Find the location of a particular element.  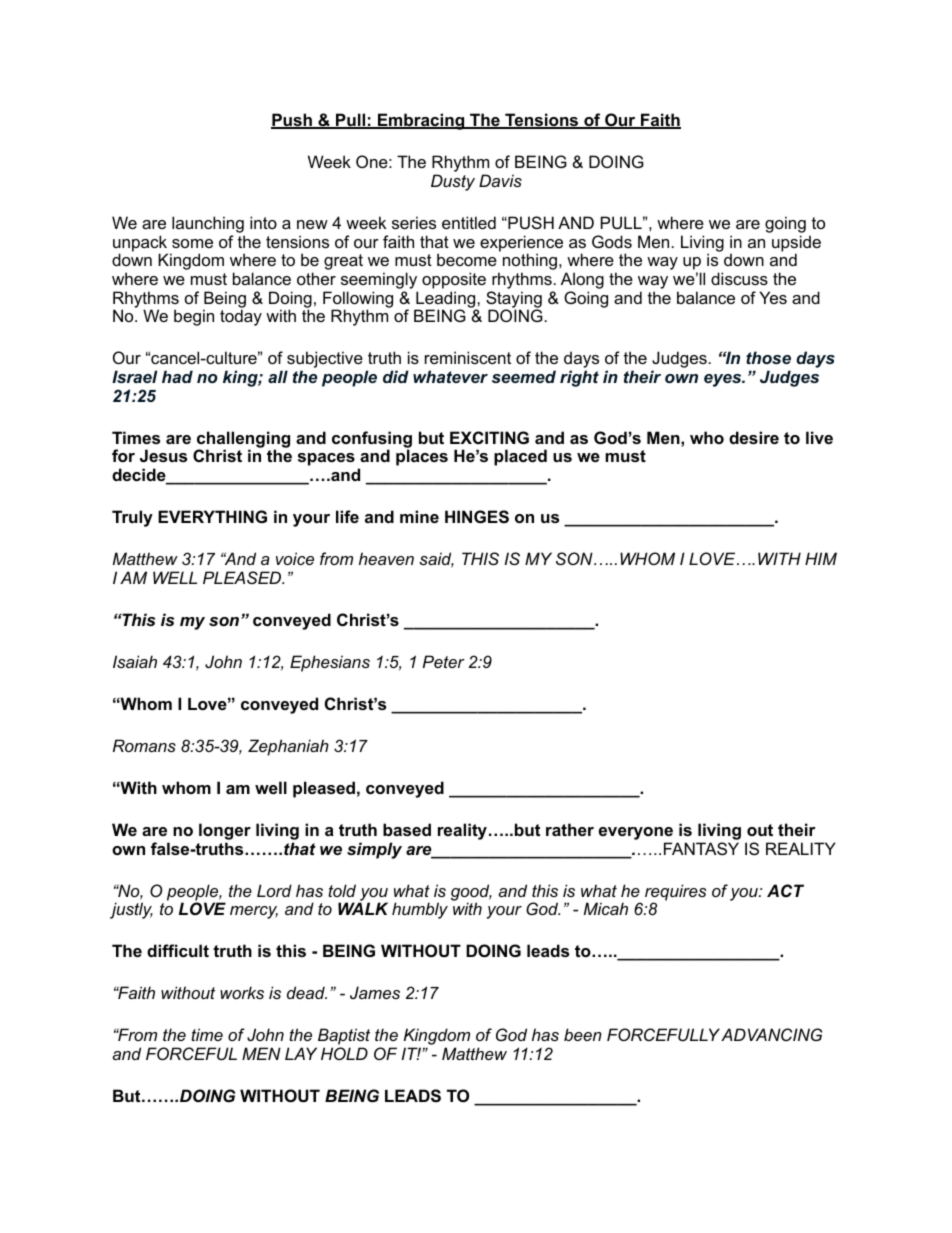

works is located at coordinates (242, 992).
